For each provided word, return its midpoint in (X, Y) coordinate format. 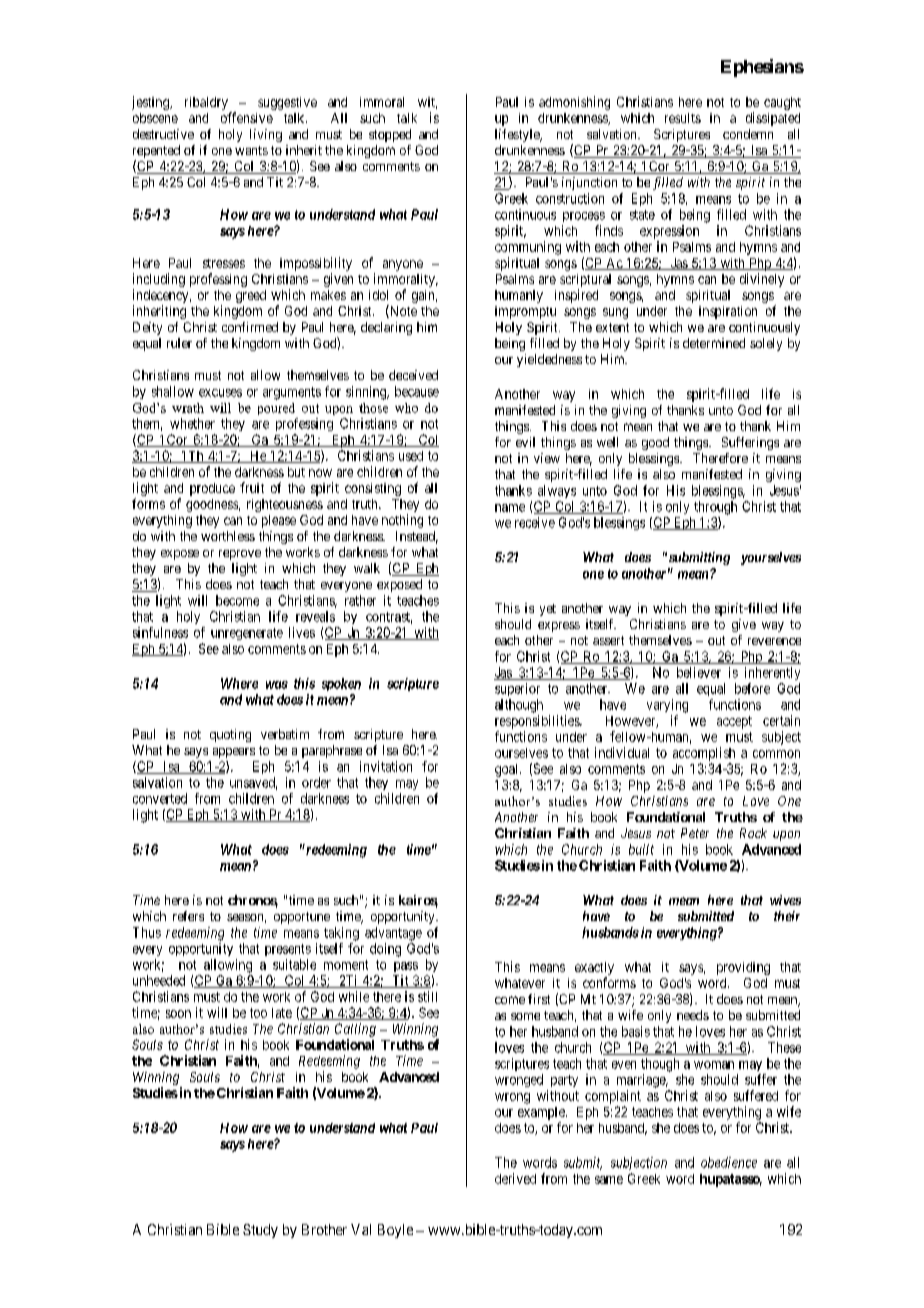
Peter (695, 833)
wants (251, 150)
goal (508, 770)
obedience (729, 1162)
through (715, 508)
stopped (390, 135)
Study (260, 1231)
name (510, 508)
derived (515, 1178)
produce (212, 489)
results (683, 118)
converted (160, 798)
